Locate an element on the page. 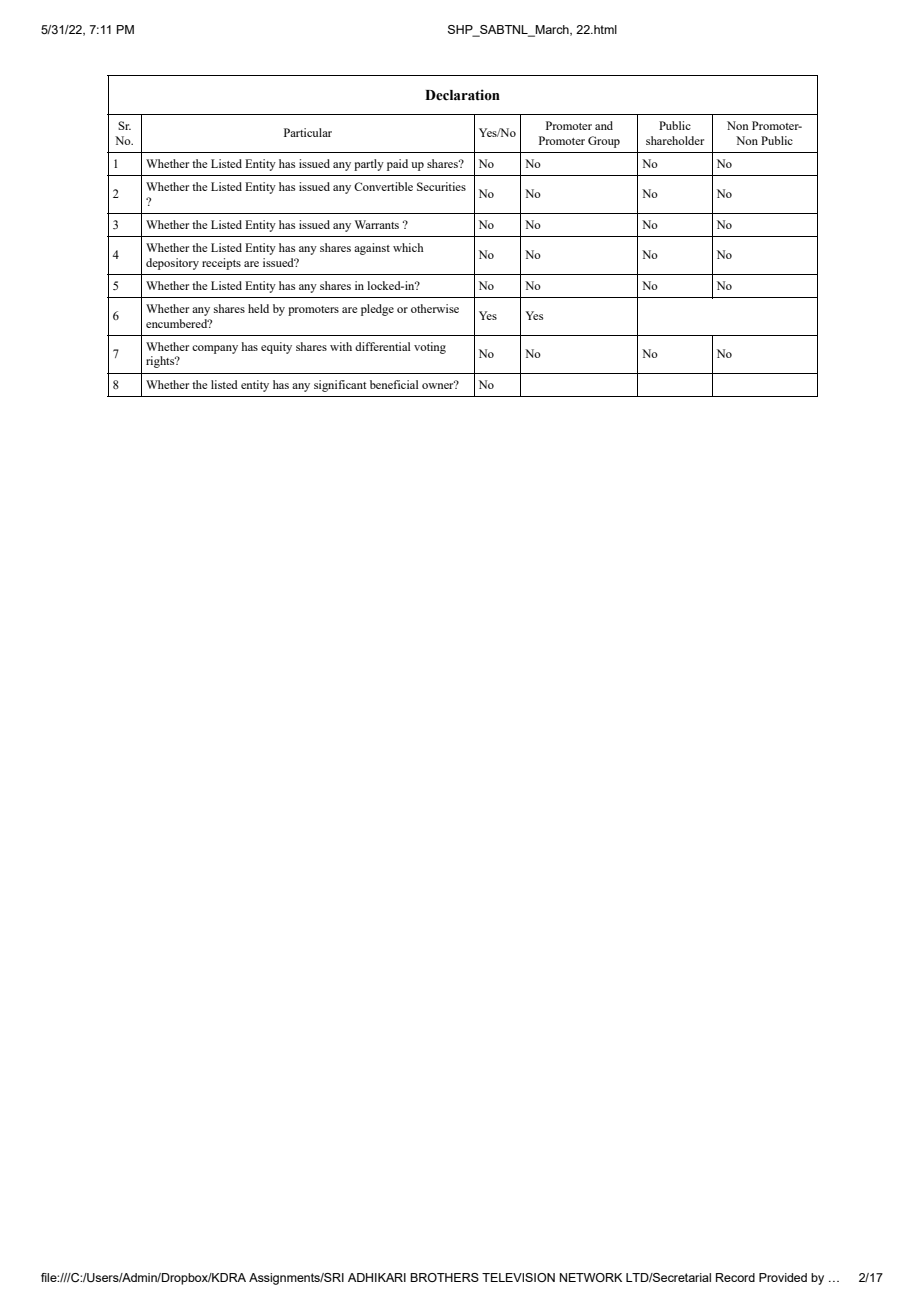 Image resolution: width=924 pixels, height=1308 pixels. shareholder is located at coordinates (675, 140).
